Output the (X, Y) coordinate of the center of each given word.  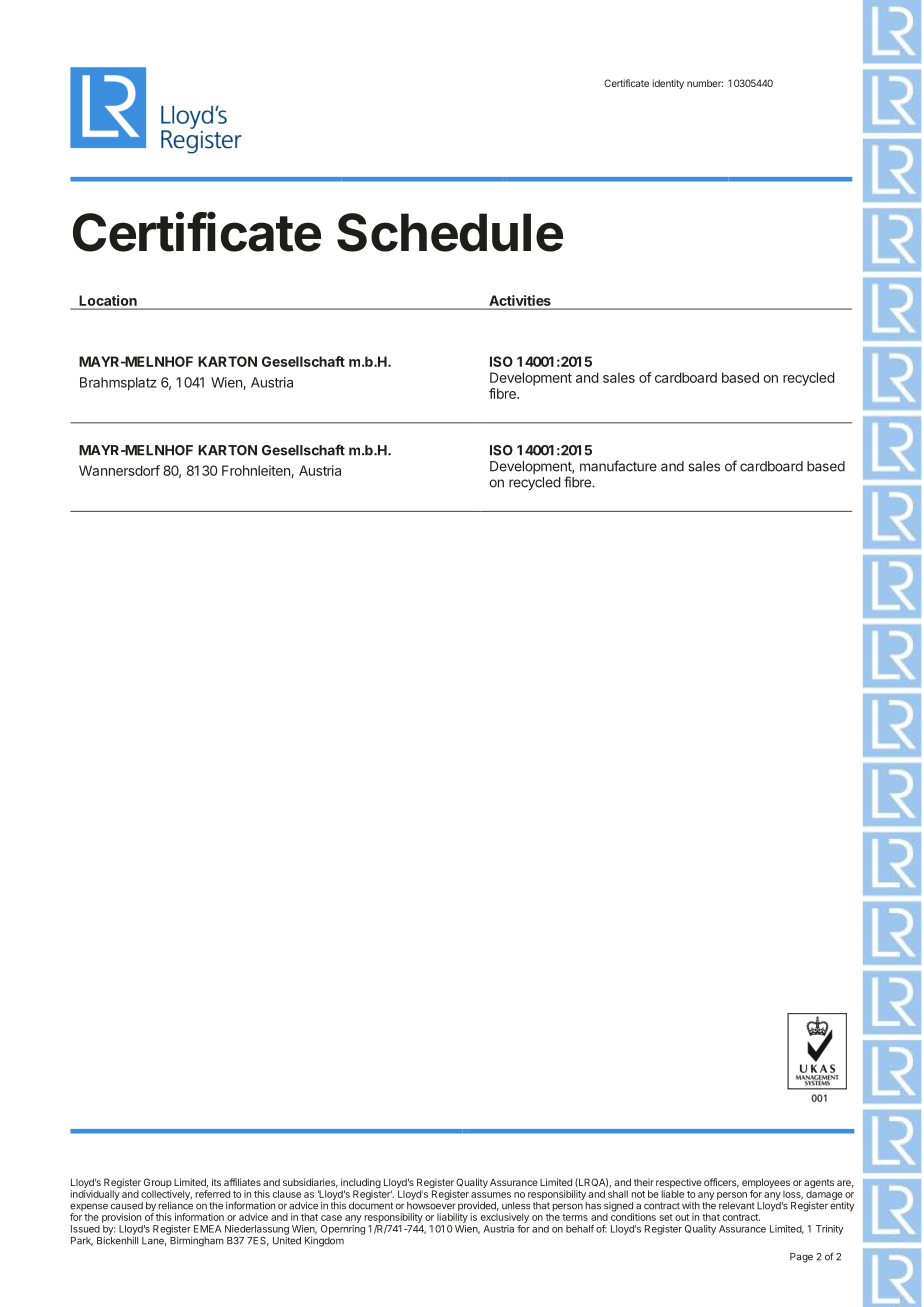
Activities (520, 300)
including (361, 1184)
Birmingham (196, 1240)
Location (108, 300)
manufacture (618, 466)
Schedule (450, 232)
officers (721, 1183)
